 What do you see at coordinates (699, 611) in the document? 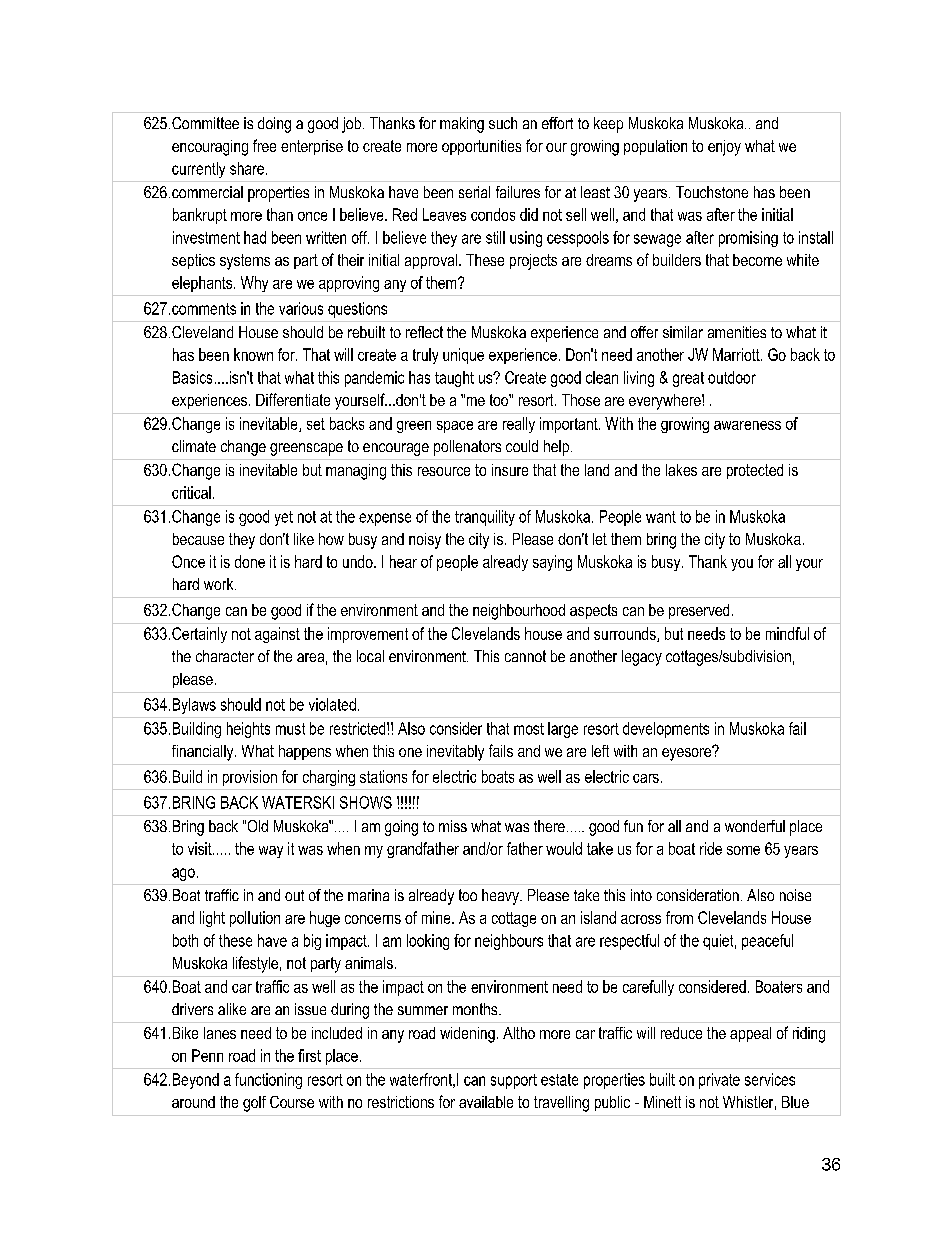
I see `preserved` at bounding box center [699, 611].
